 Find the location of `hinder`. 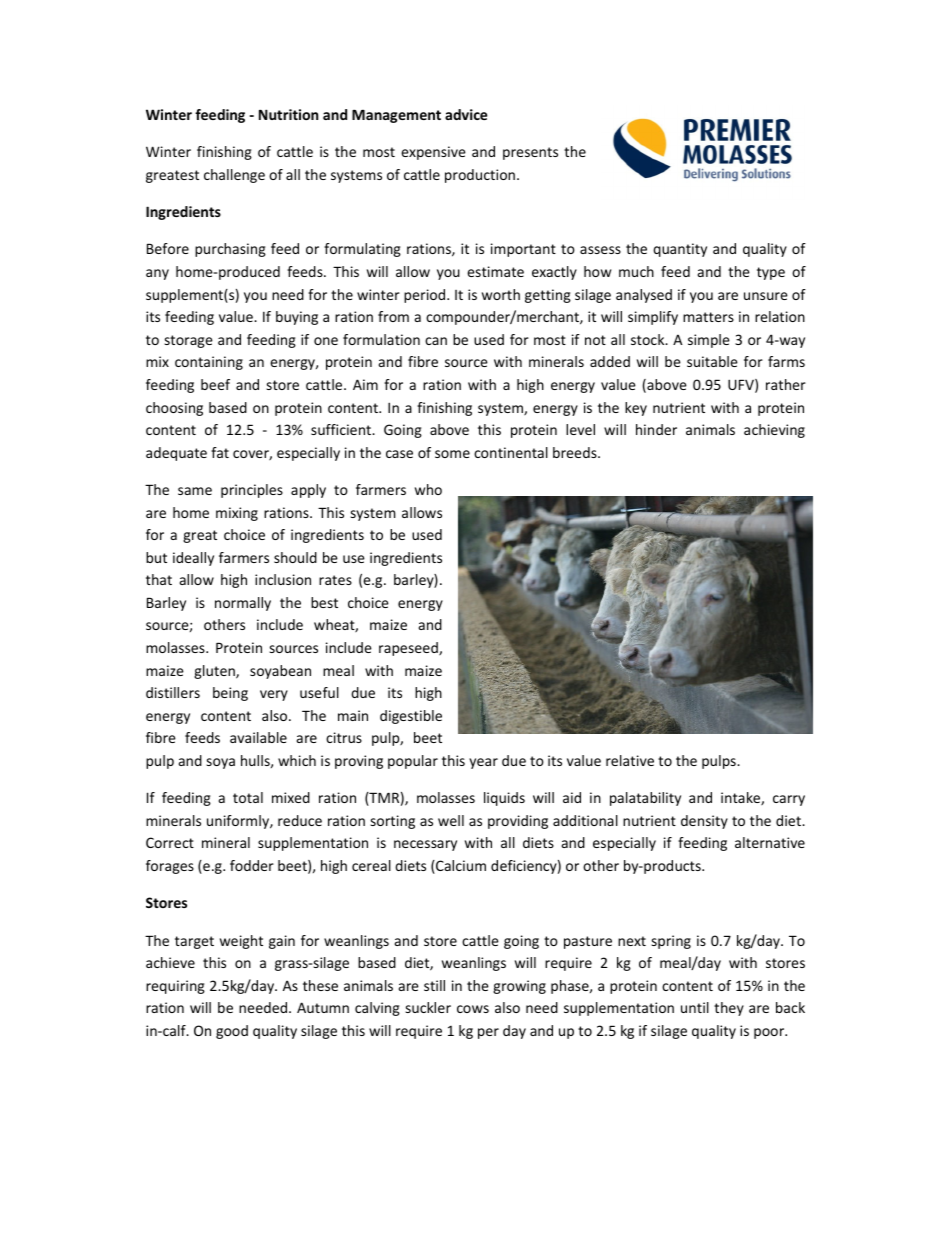

hinder is located at coordinates (656, 429).
